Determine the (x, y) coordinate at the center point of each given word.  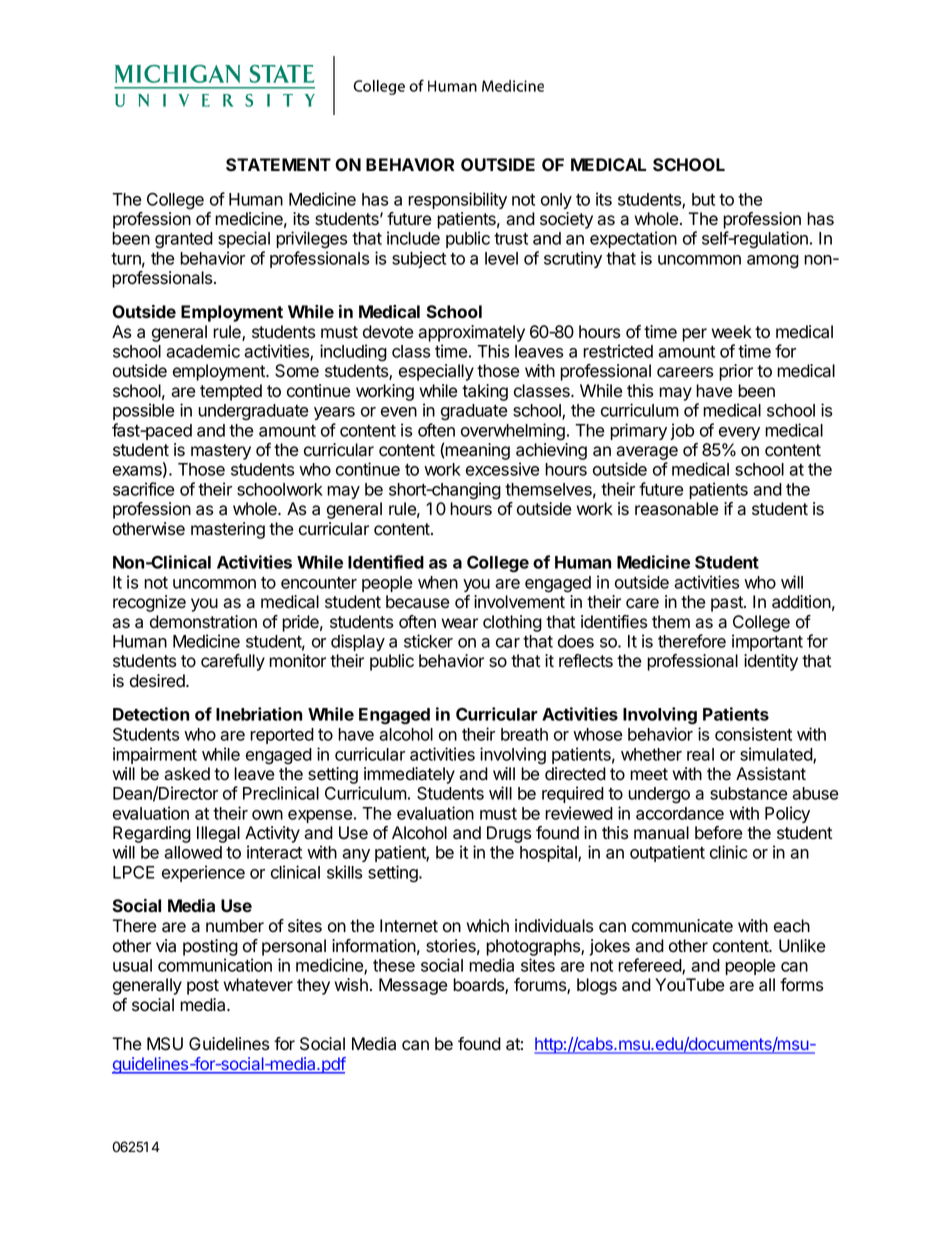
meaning (477, 451)
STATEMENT (278, 165)
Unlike (802, 946)
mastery (221, 452)
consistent (753, 734)
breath (524, 734)
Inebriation (259, 714)
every (739, 433)
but (703, 199)
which (487, 926)
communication (215, 965)
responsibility (457, 200)
